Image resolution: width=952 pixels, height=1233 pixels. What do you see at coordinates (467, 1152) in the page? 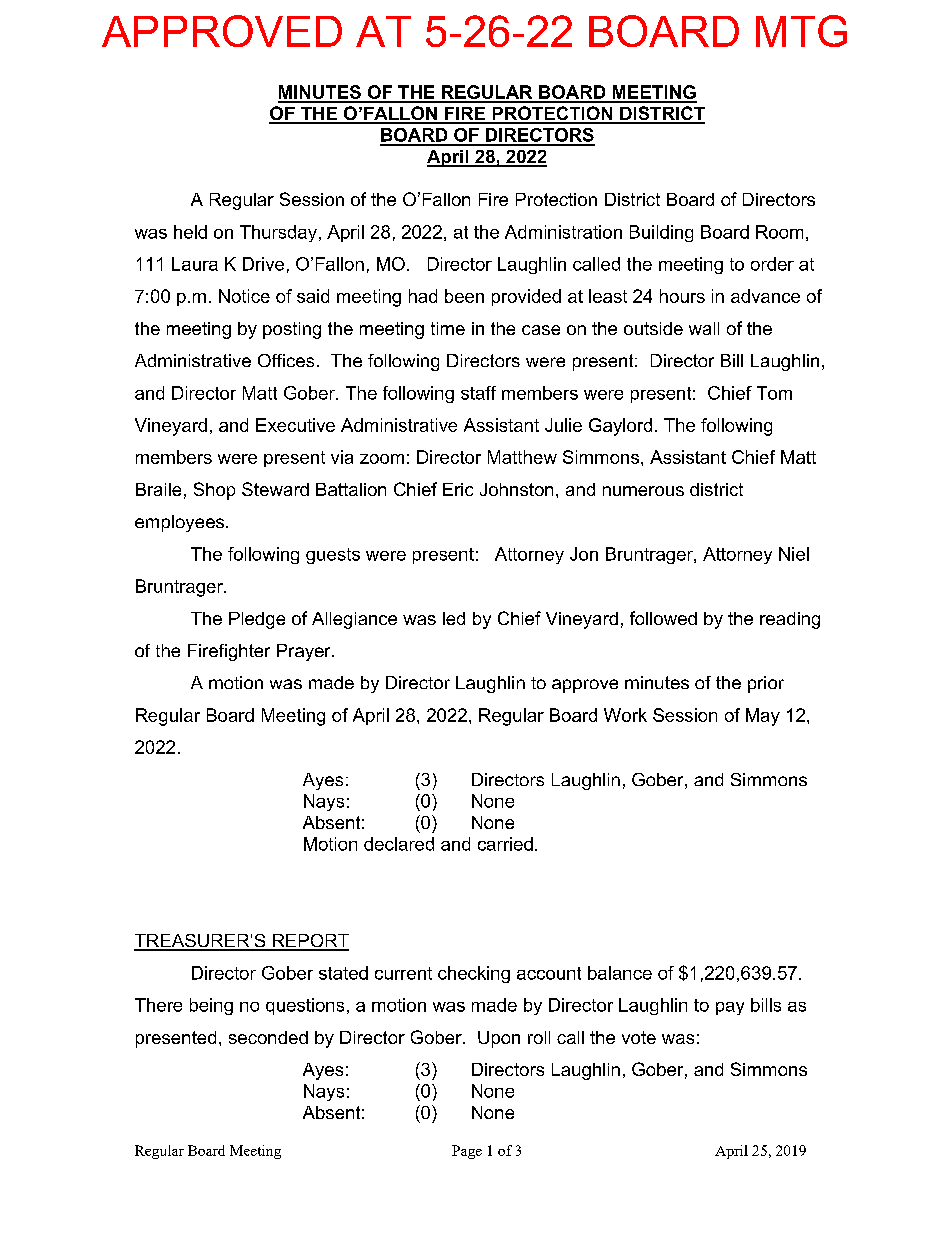
I see `Page` at bounding box center [467, 1152].
